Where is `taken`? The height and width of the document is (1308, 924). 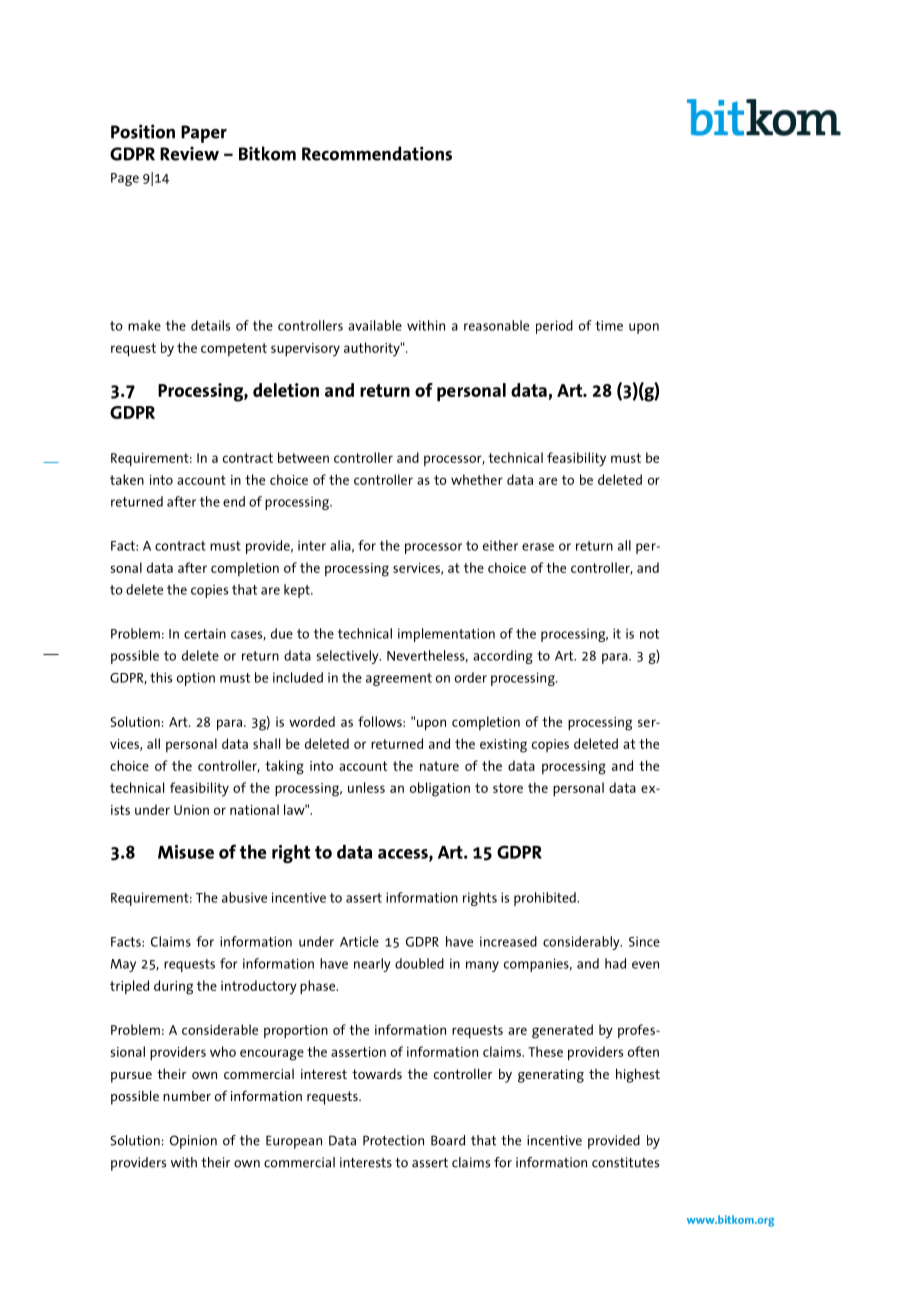
taken is located at coordinates (127, 479).
